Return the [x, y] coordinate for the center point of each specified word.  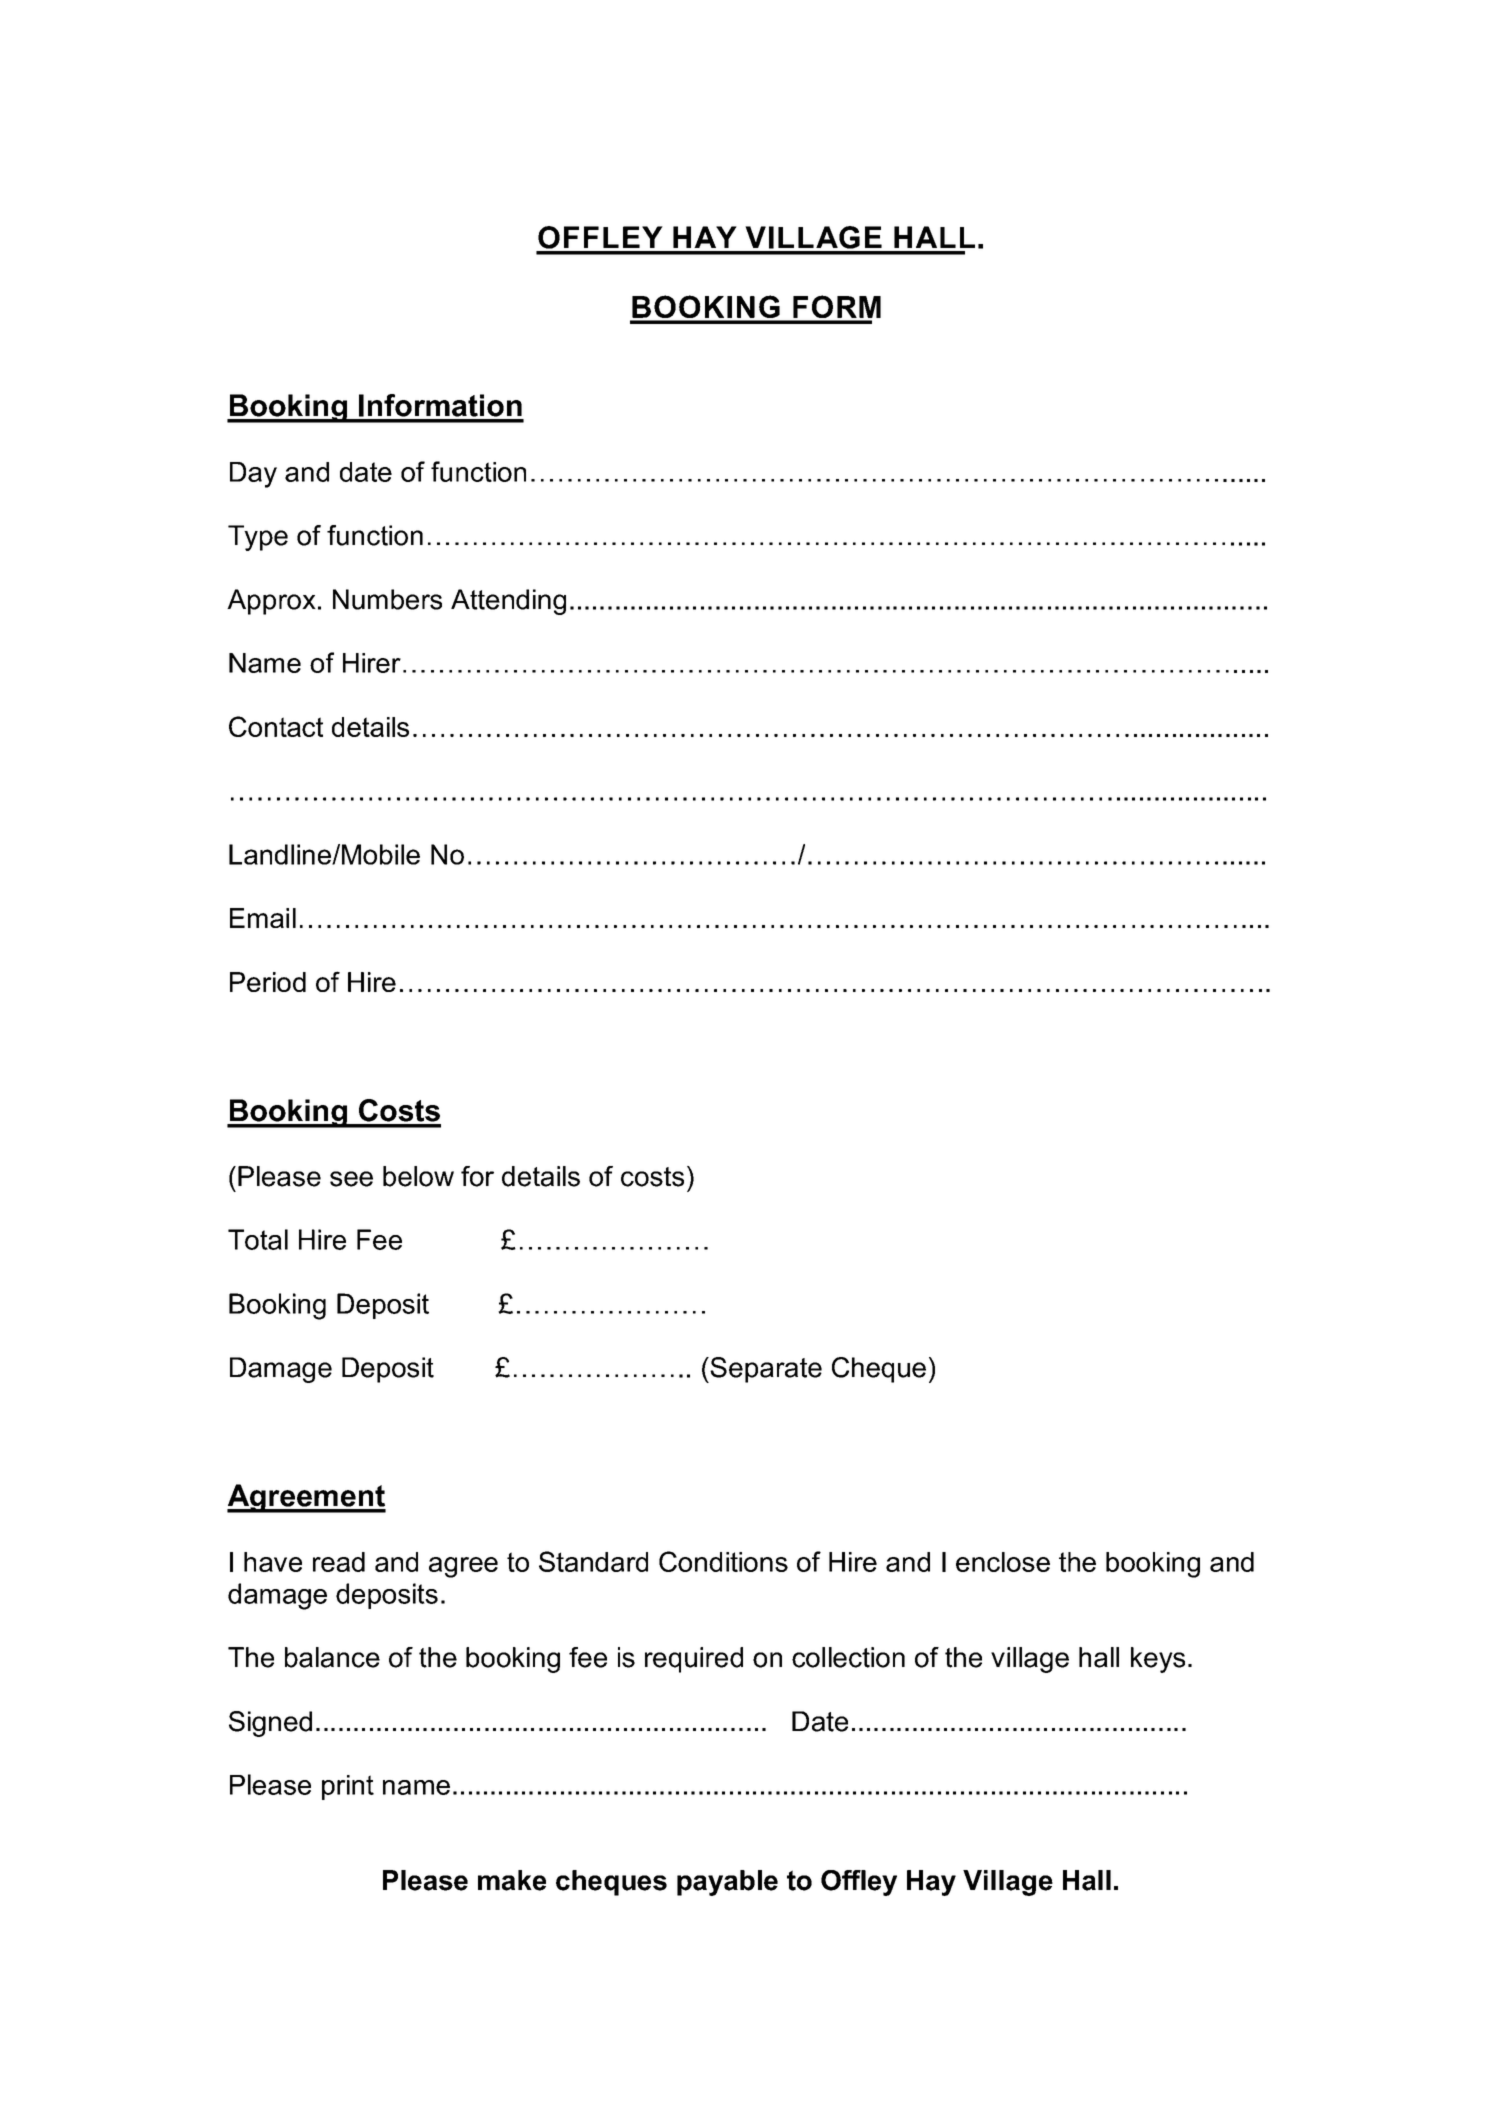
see [351, 1179]
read [339, 1562]
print [348, 1787]
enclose [1003, 1562]
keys [1158, 1660]
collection [848, 1657]
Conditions [723, 1561]
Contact [276, 726]
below [418, 1176]
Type [258, 538]
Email [263, 918]
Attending [508, 602]
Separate [765, 1370]
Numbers [387, 599]
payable [727, 1883]
